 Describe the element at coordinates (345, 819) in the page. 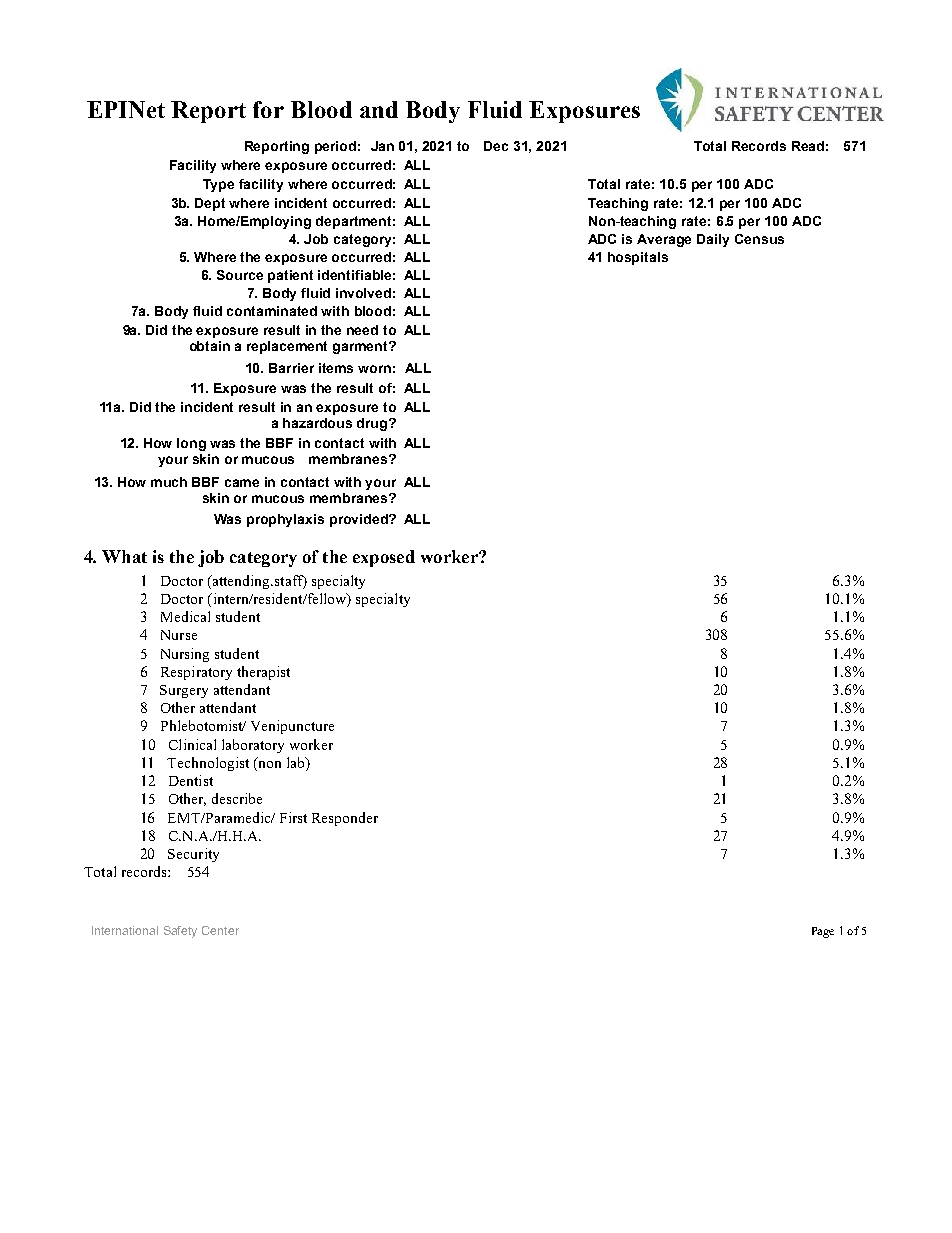

I see `Responder` at that location.
